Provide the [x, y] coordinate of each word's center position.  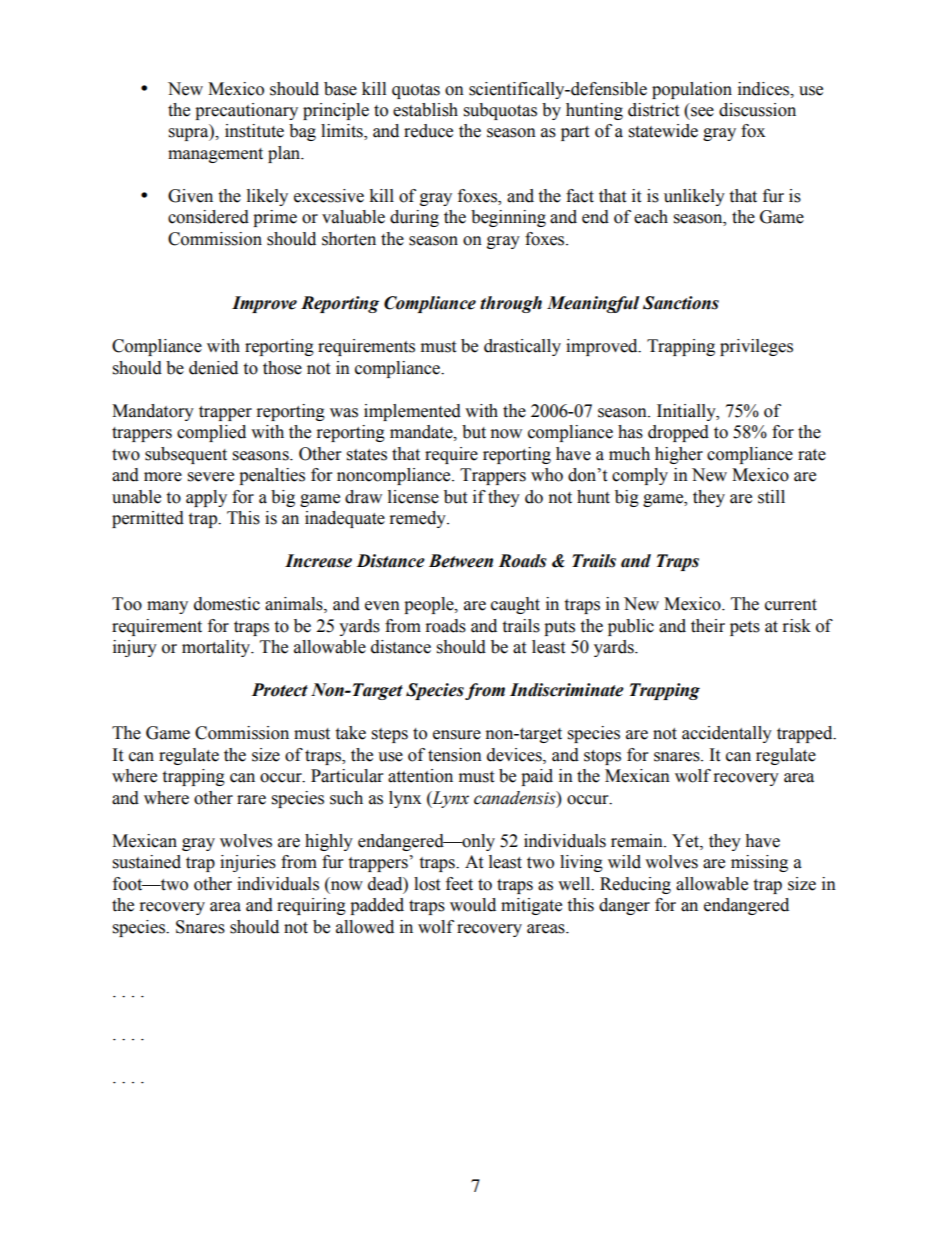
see [702, 112]
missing [759, 863]
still [771, 497]
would [473, 905]
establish [425, 110]
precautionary [246, 111]
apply [206, 498]
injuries [248, 863]
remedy [419, 519]
